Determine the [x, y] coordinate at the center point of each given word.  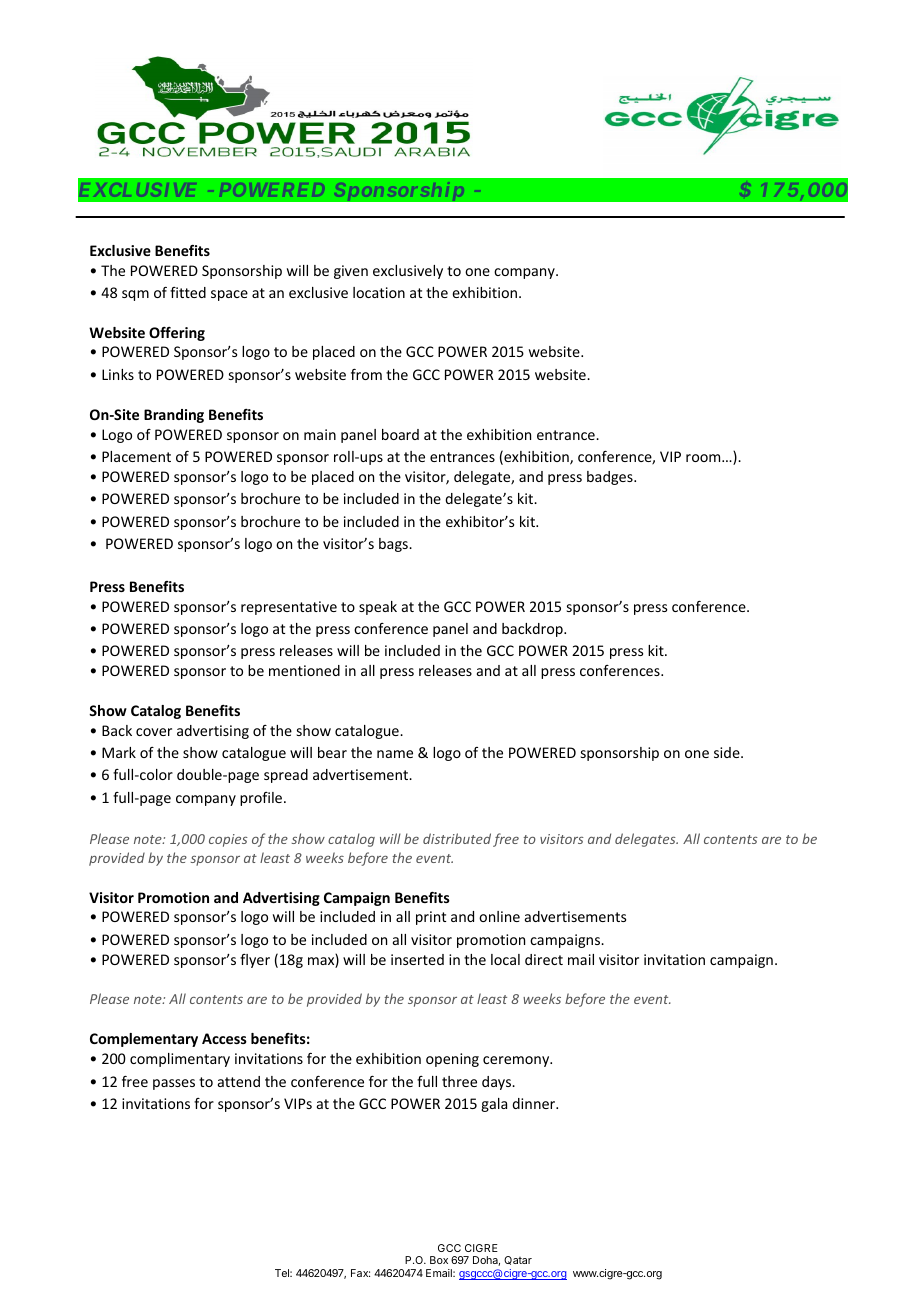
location [379, 292]
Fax [360, 1273]
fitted [188, 292]
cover [154, 732]
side [728, 752]
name [395, 754]
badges [611, 478]
